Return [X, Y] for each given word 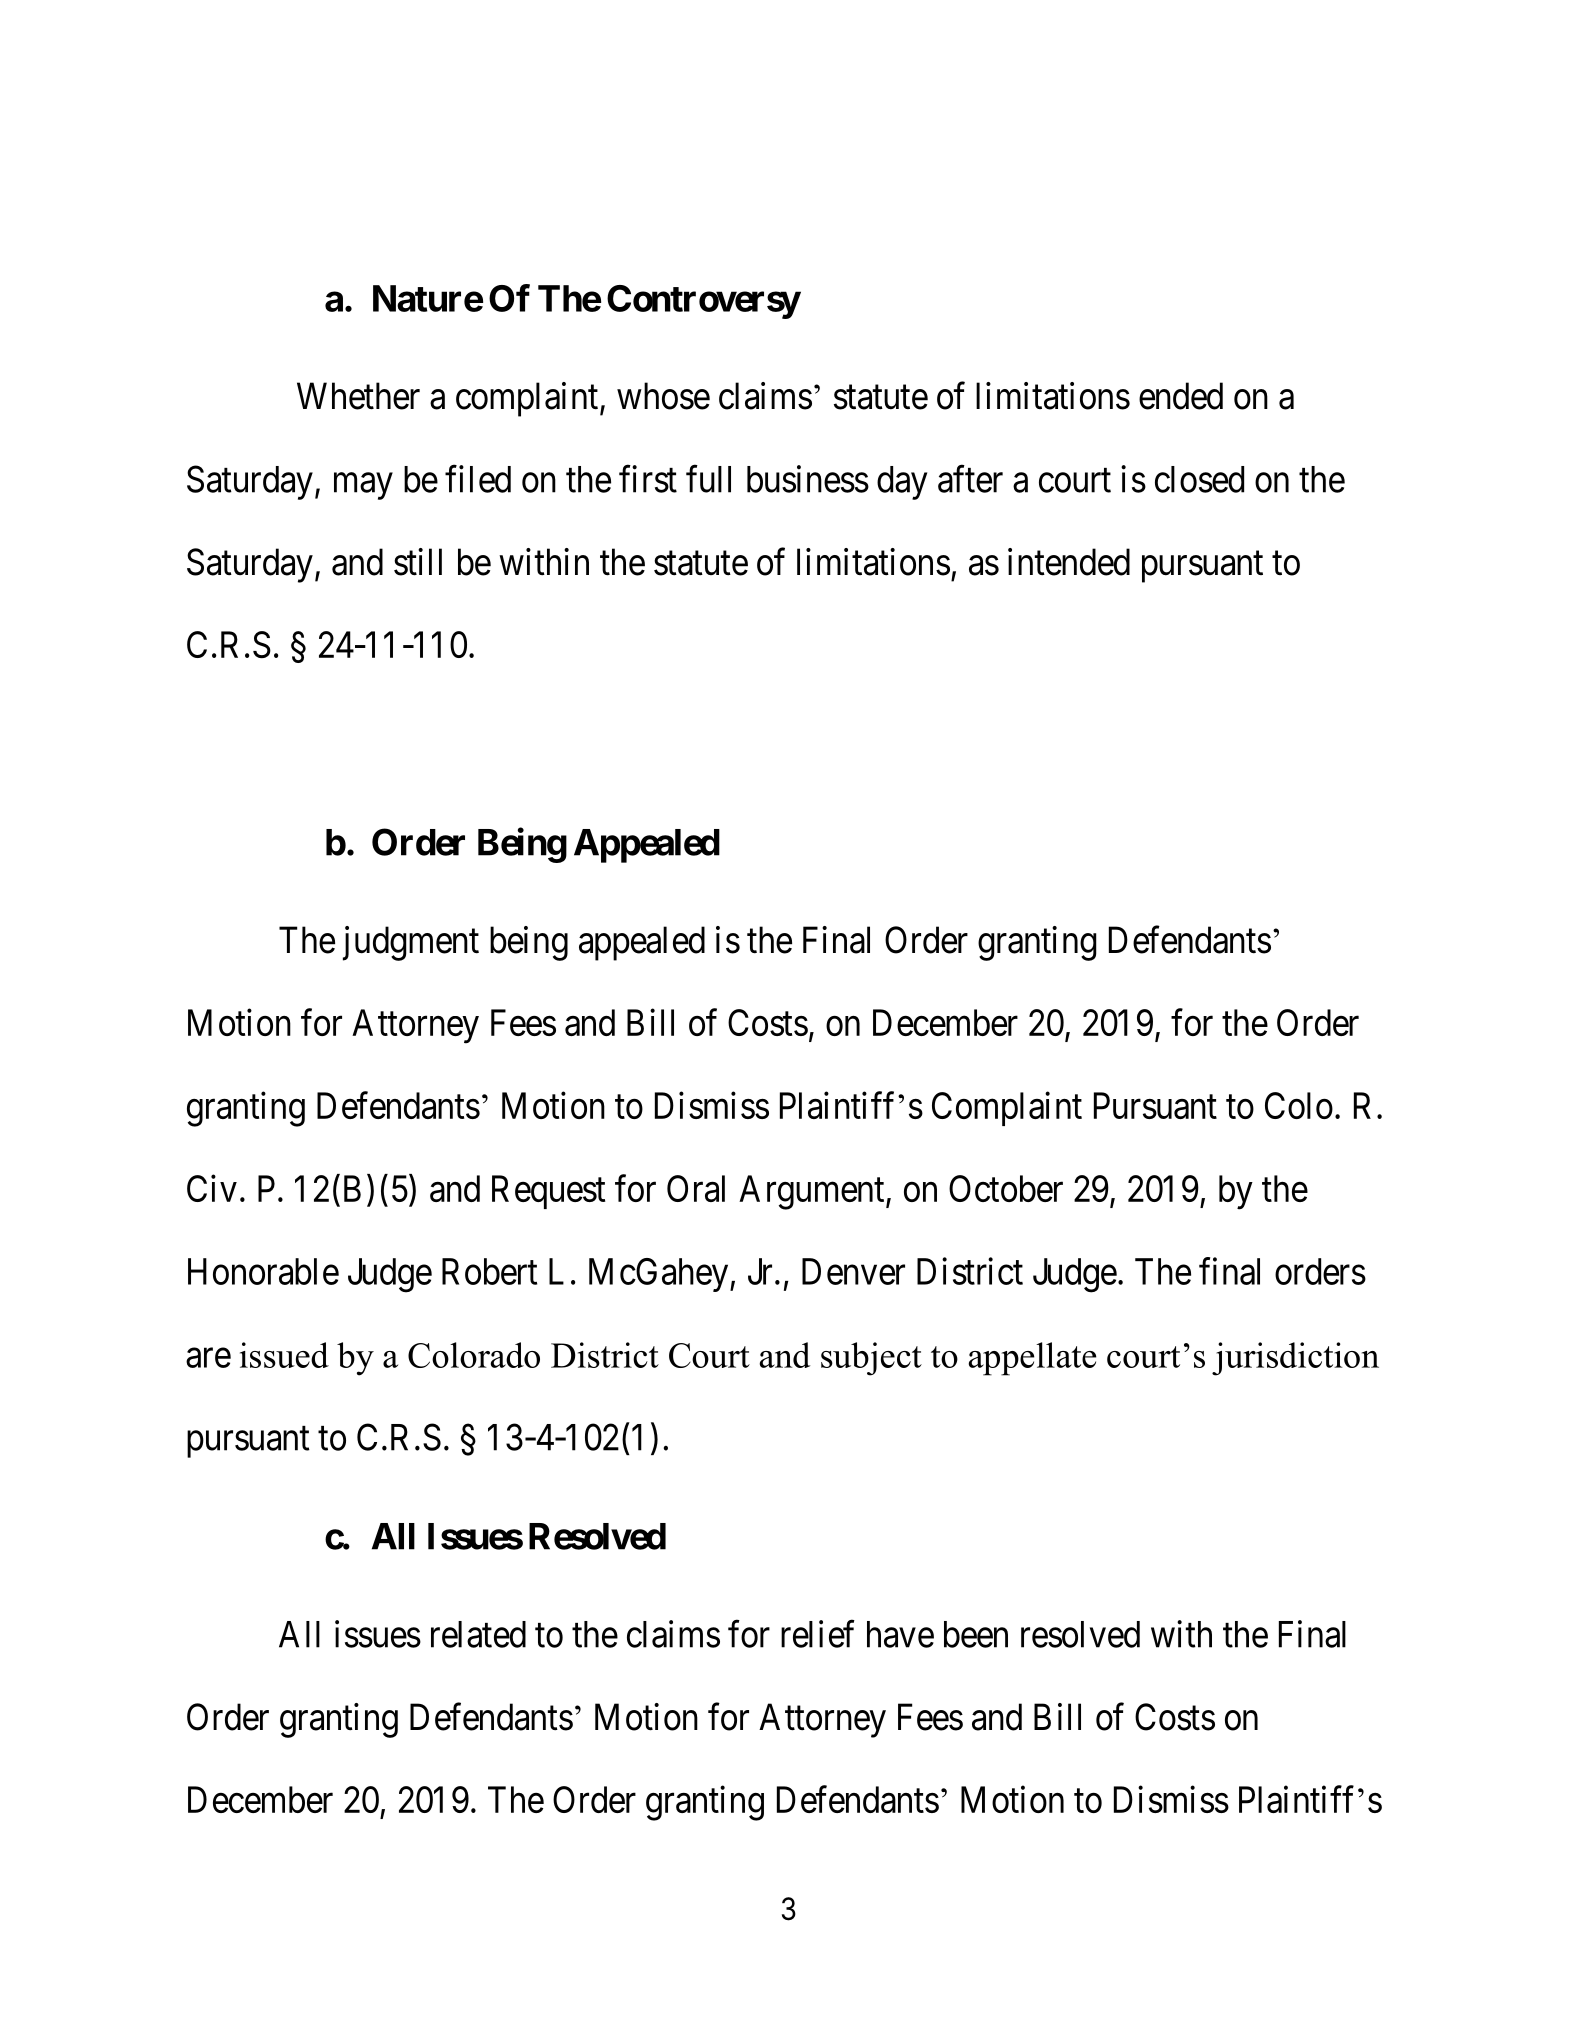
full [708, 479]
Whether [358, 396]
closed [1199, 479]
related [478, 1634]
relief [818, 1634]
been [976, 1634]
